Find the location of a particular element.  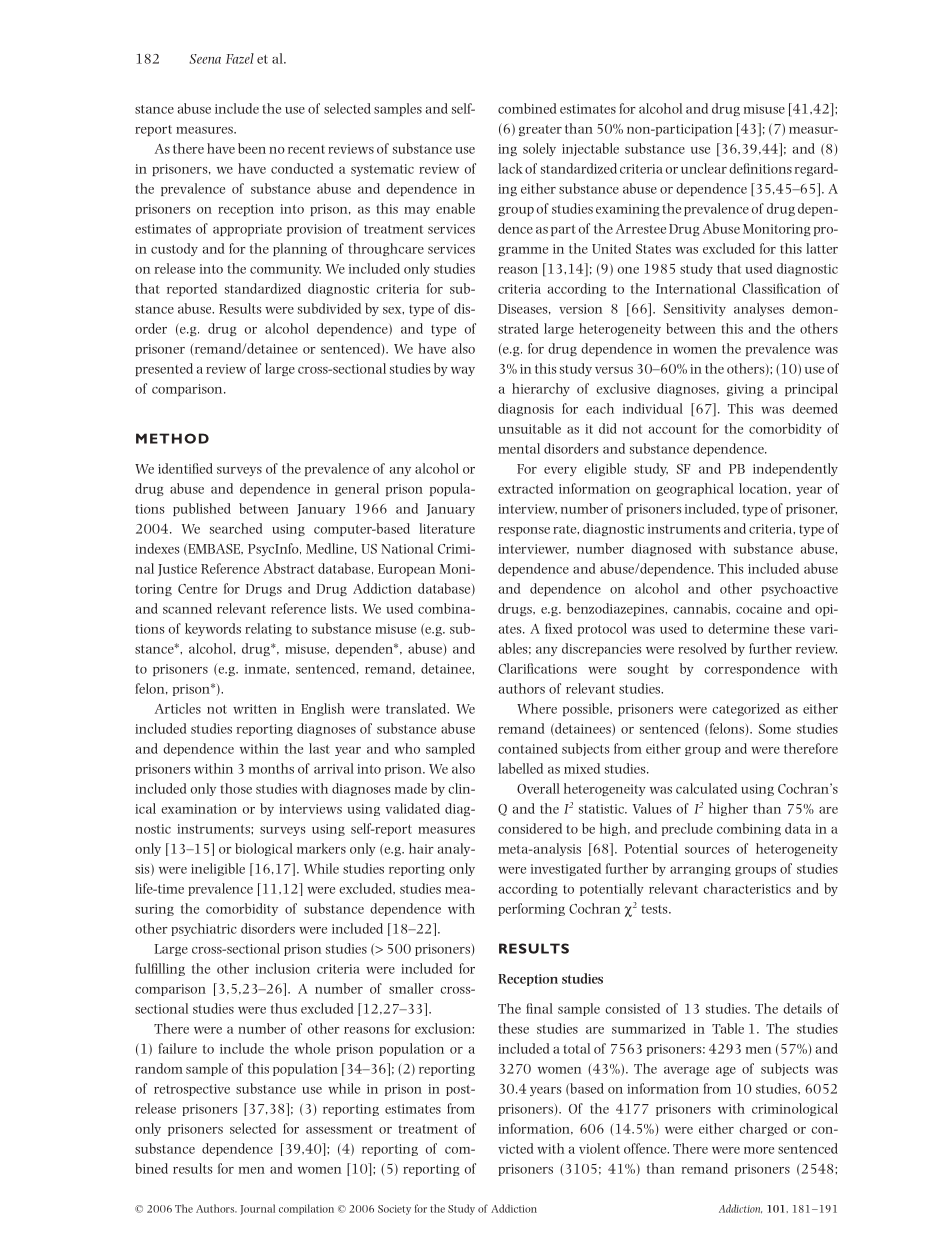

Society is located at coordinates (394, 1210).
